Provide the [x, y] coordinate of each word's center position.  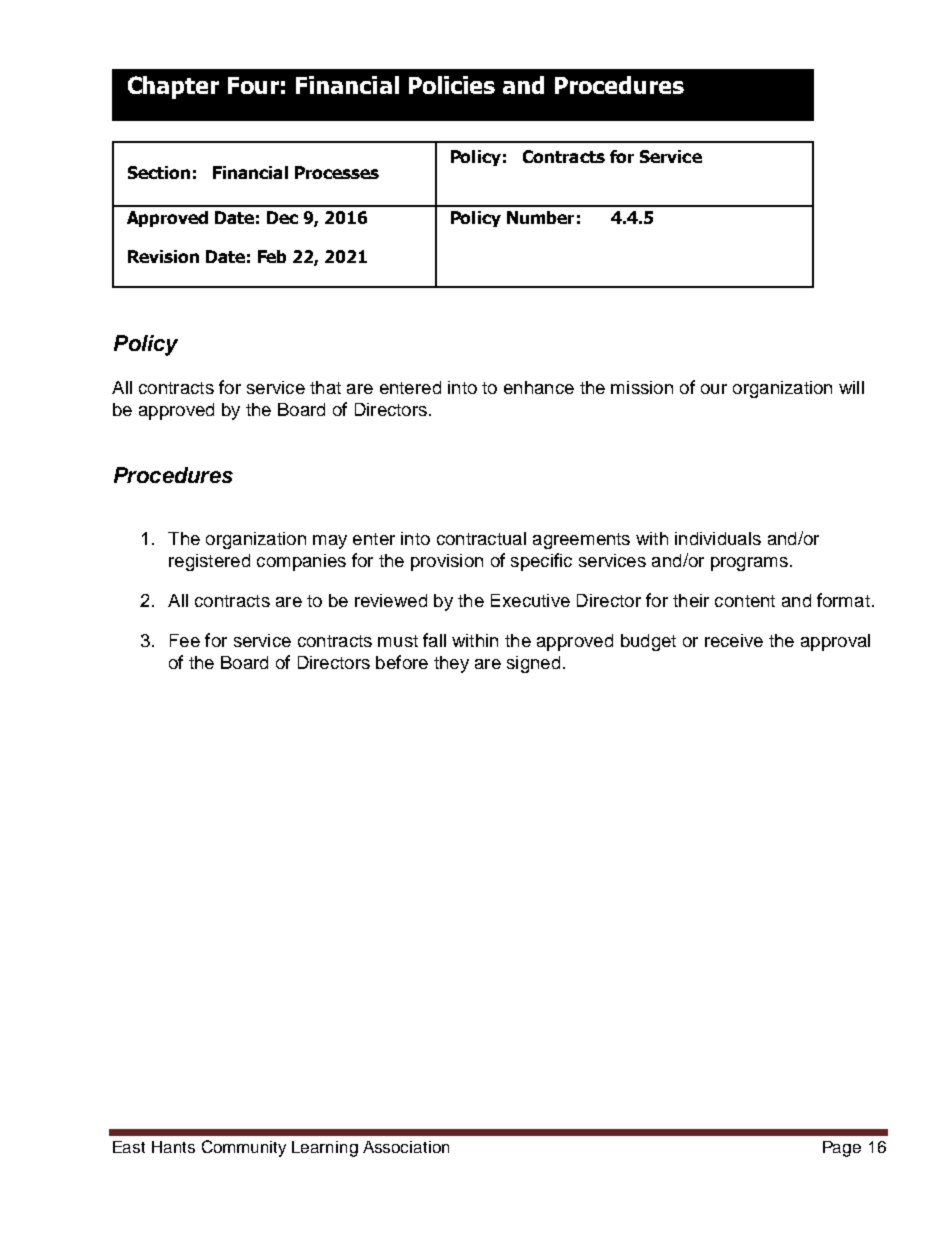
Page [842, 1149]
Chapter [173, 87]
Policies [452, 85]
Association [406, 1147]
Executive [530, 600]
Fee [185, 640]
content [745, 601]
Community [244, 1148]
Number [540, 217]
